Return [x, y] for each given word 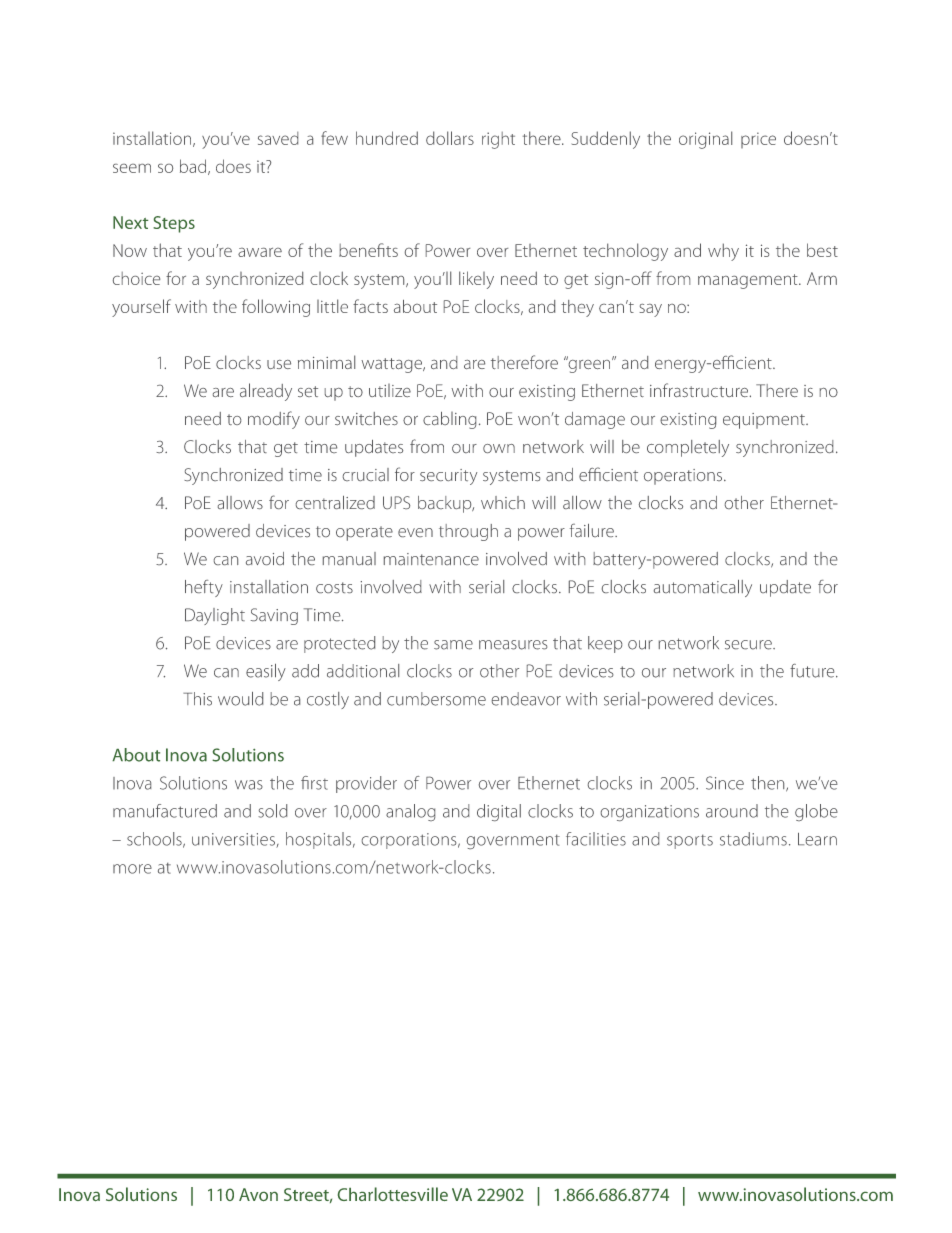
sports [690, 841]
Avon [258, 1194]
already [266, 392]
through [468, 532]
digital [499, 812]
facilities [596, 839]
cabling [449, 420]
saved [278, 138]
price [758, 140]
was [249, 785]
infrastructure [700, 390]
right [498, 140]
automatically [703, 588]
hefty [204, 588]
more [132, 869]
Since [725, 783]
